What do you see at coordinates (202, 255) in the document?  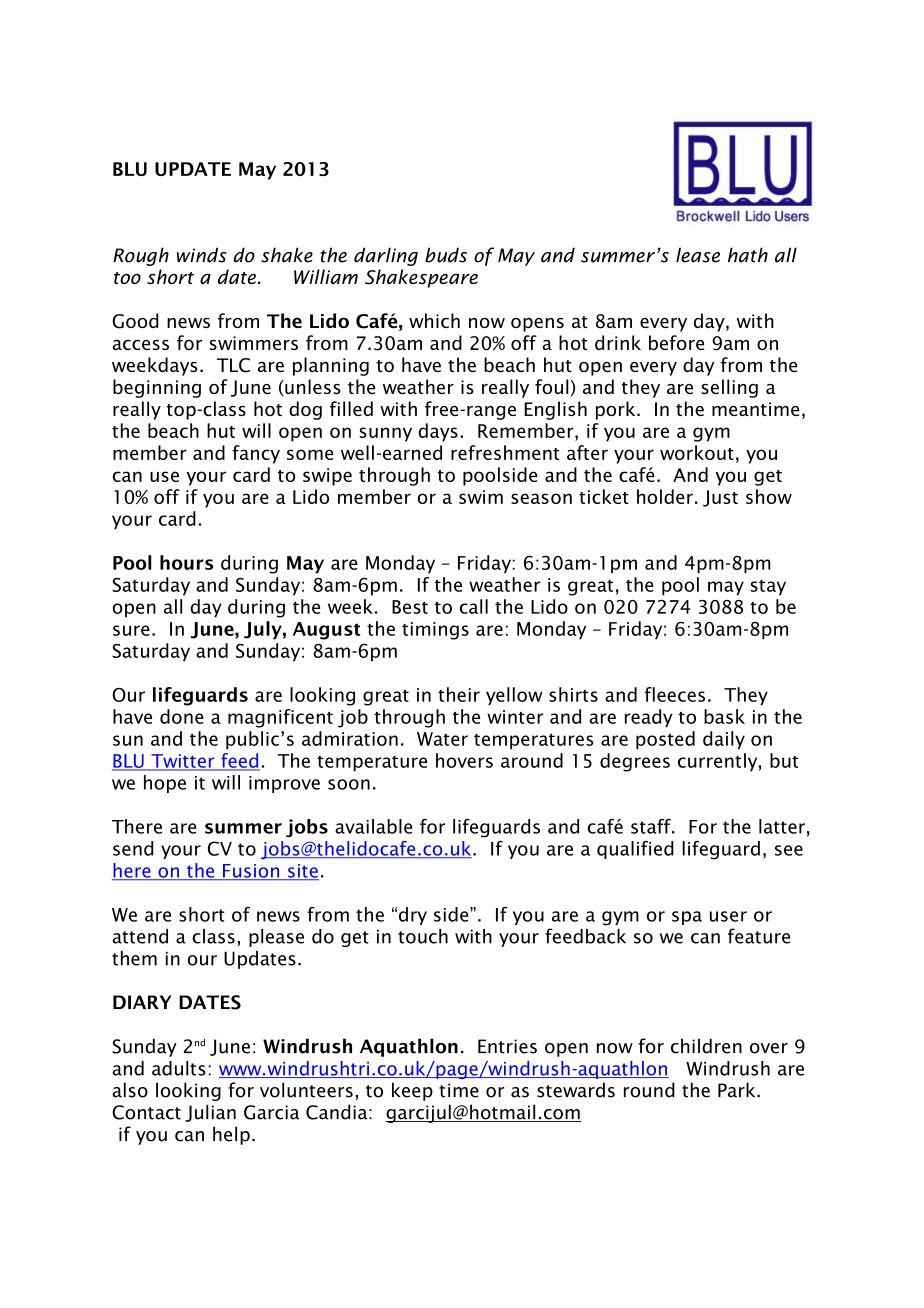 I see `winds` at bounding box center [202, 255].
